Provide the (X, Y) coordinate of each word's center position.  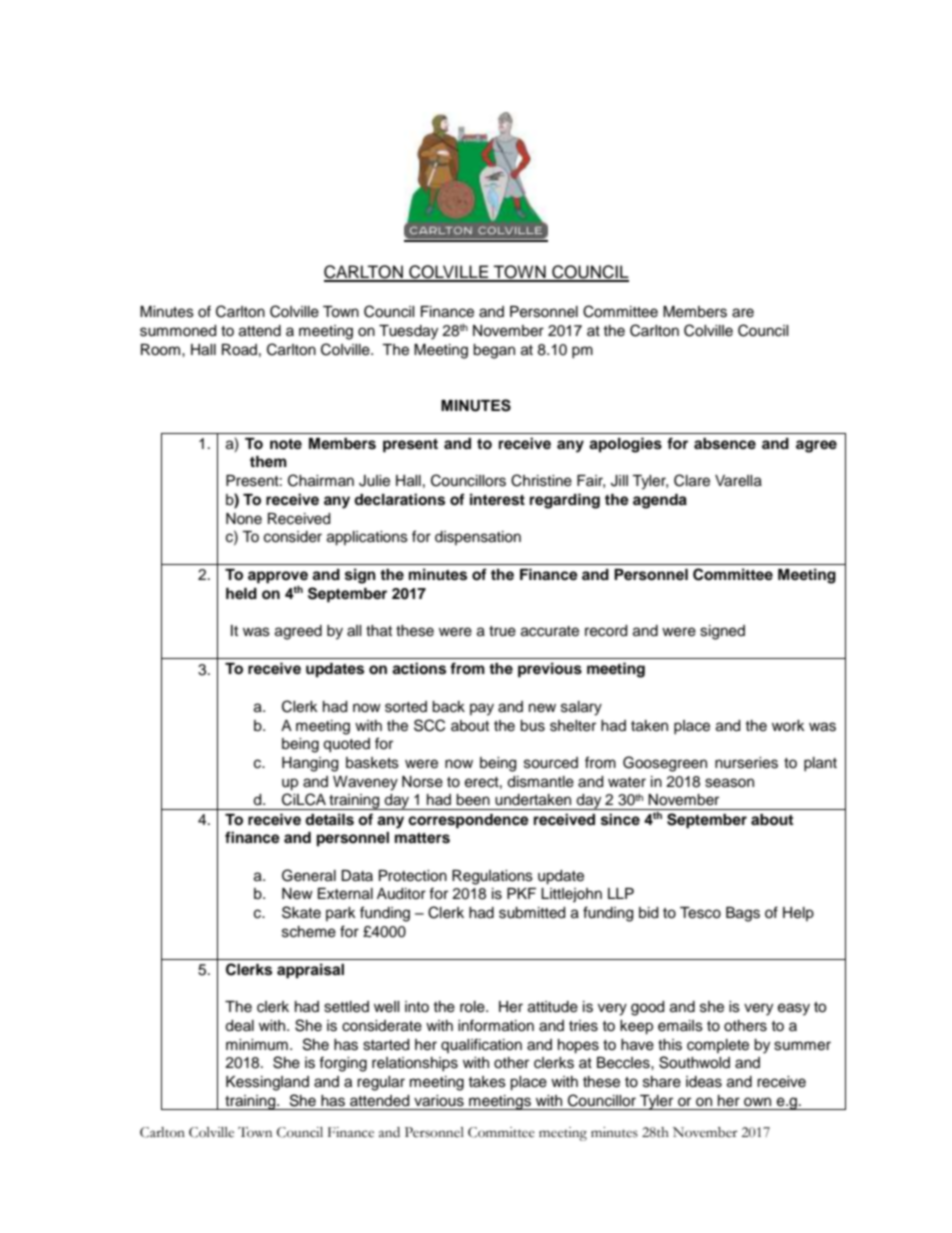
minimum (257, 1044)
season (729, 783)
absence (725, 444)
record (606, 631)
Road (239, 350)
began (494, 351)
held (241, 594)
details (329, 819)
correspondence (468, 821)
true (502, 631)
